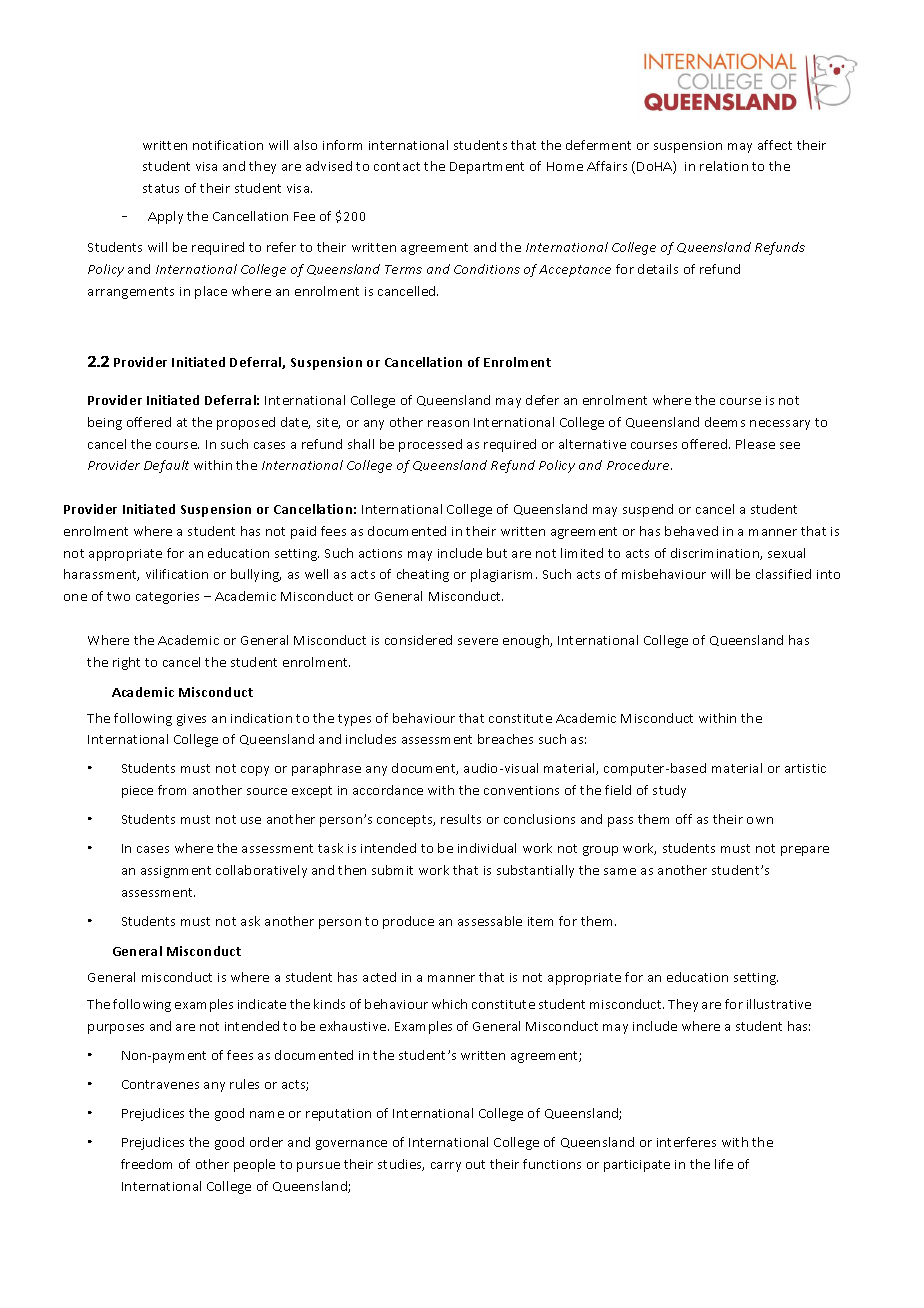  I want to click on severe, so click(478, 641).
